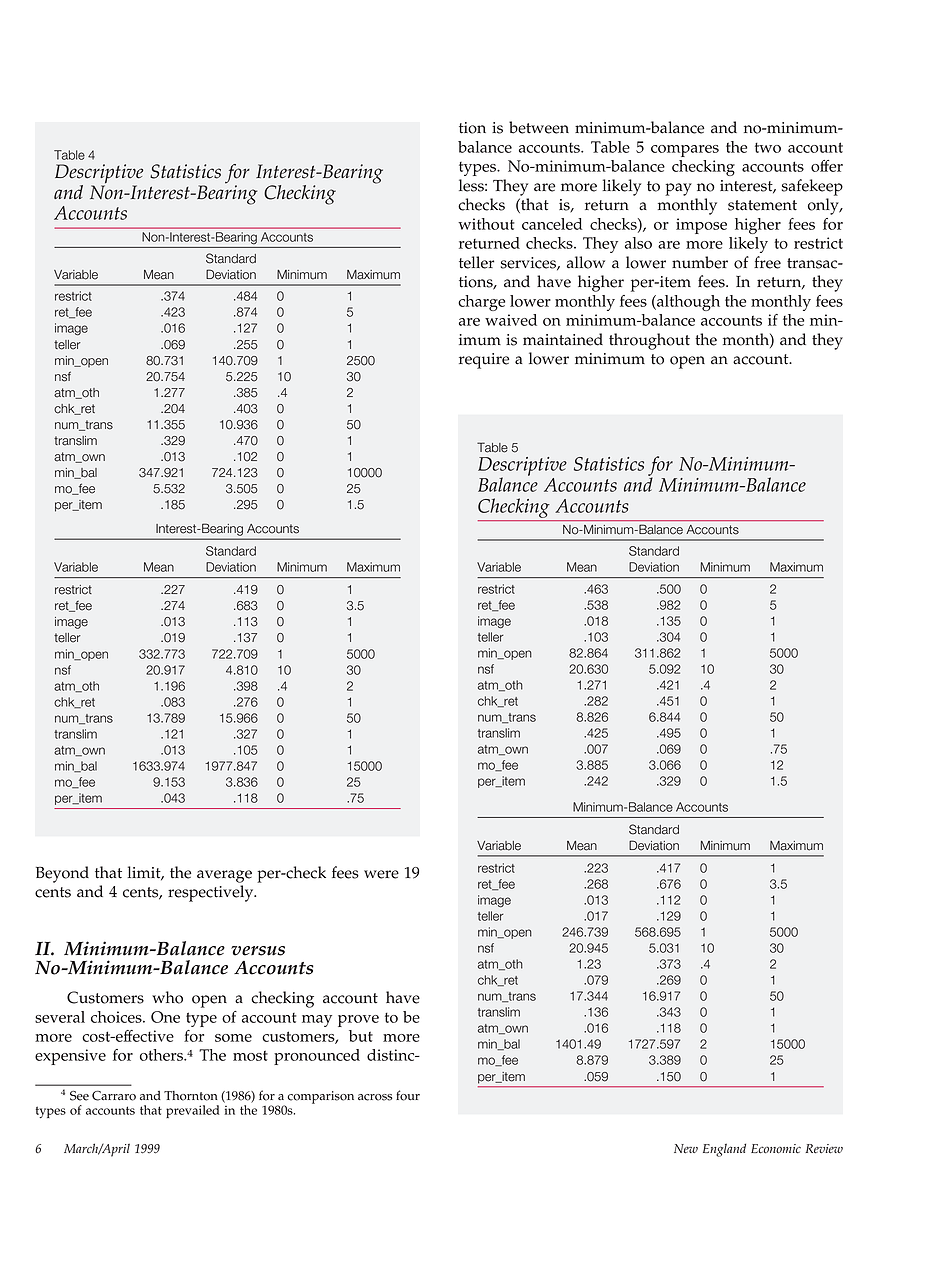 This screenshot has height=1270, width=952. What do you see at coordinates (192, 1111) in the screenshot?
I see `prevailed` at bounding box center [192, 1111].
